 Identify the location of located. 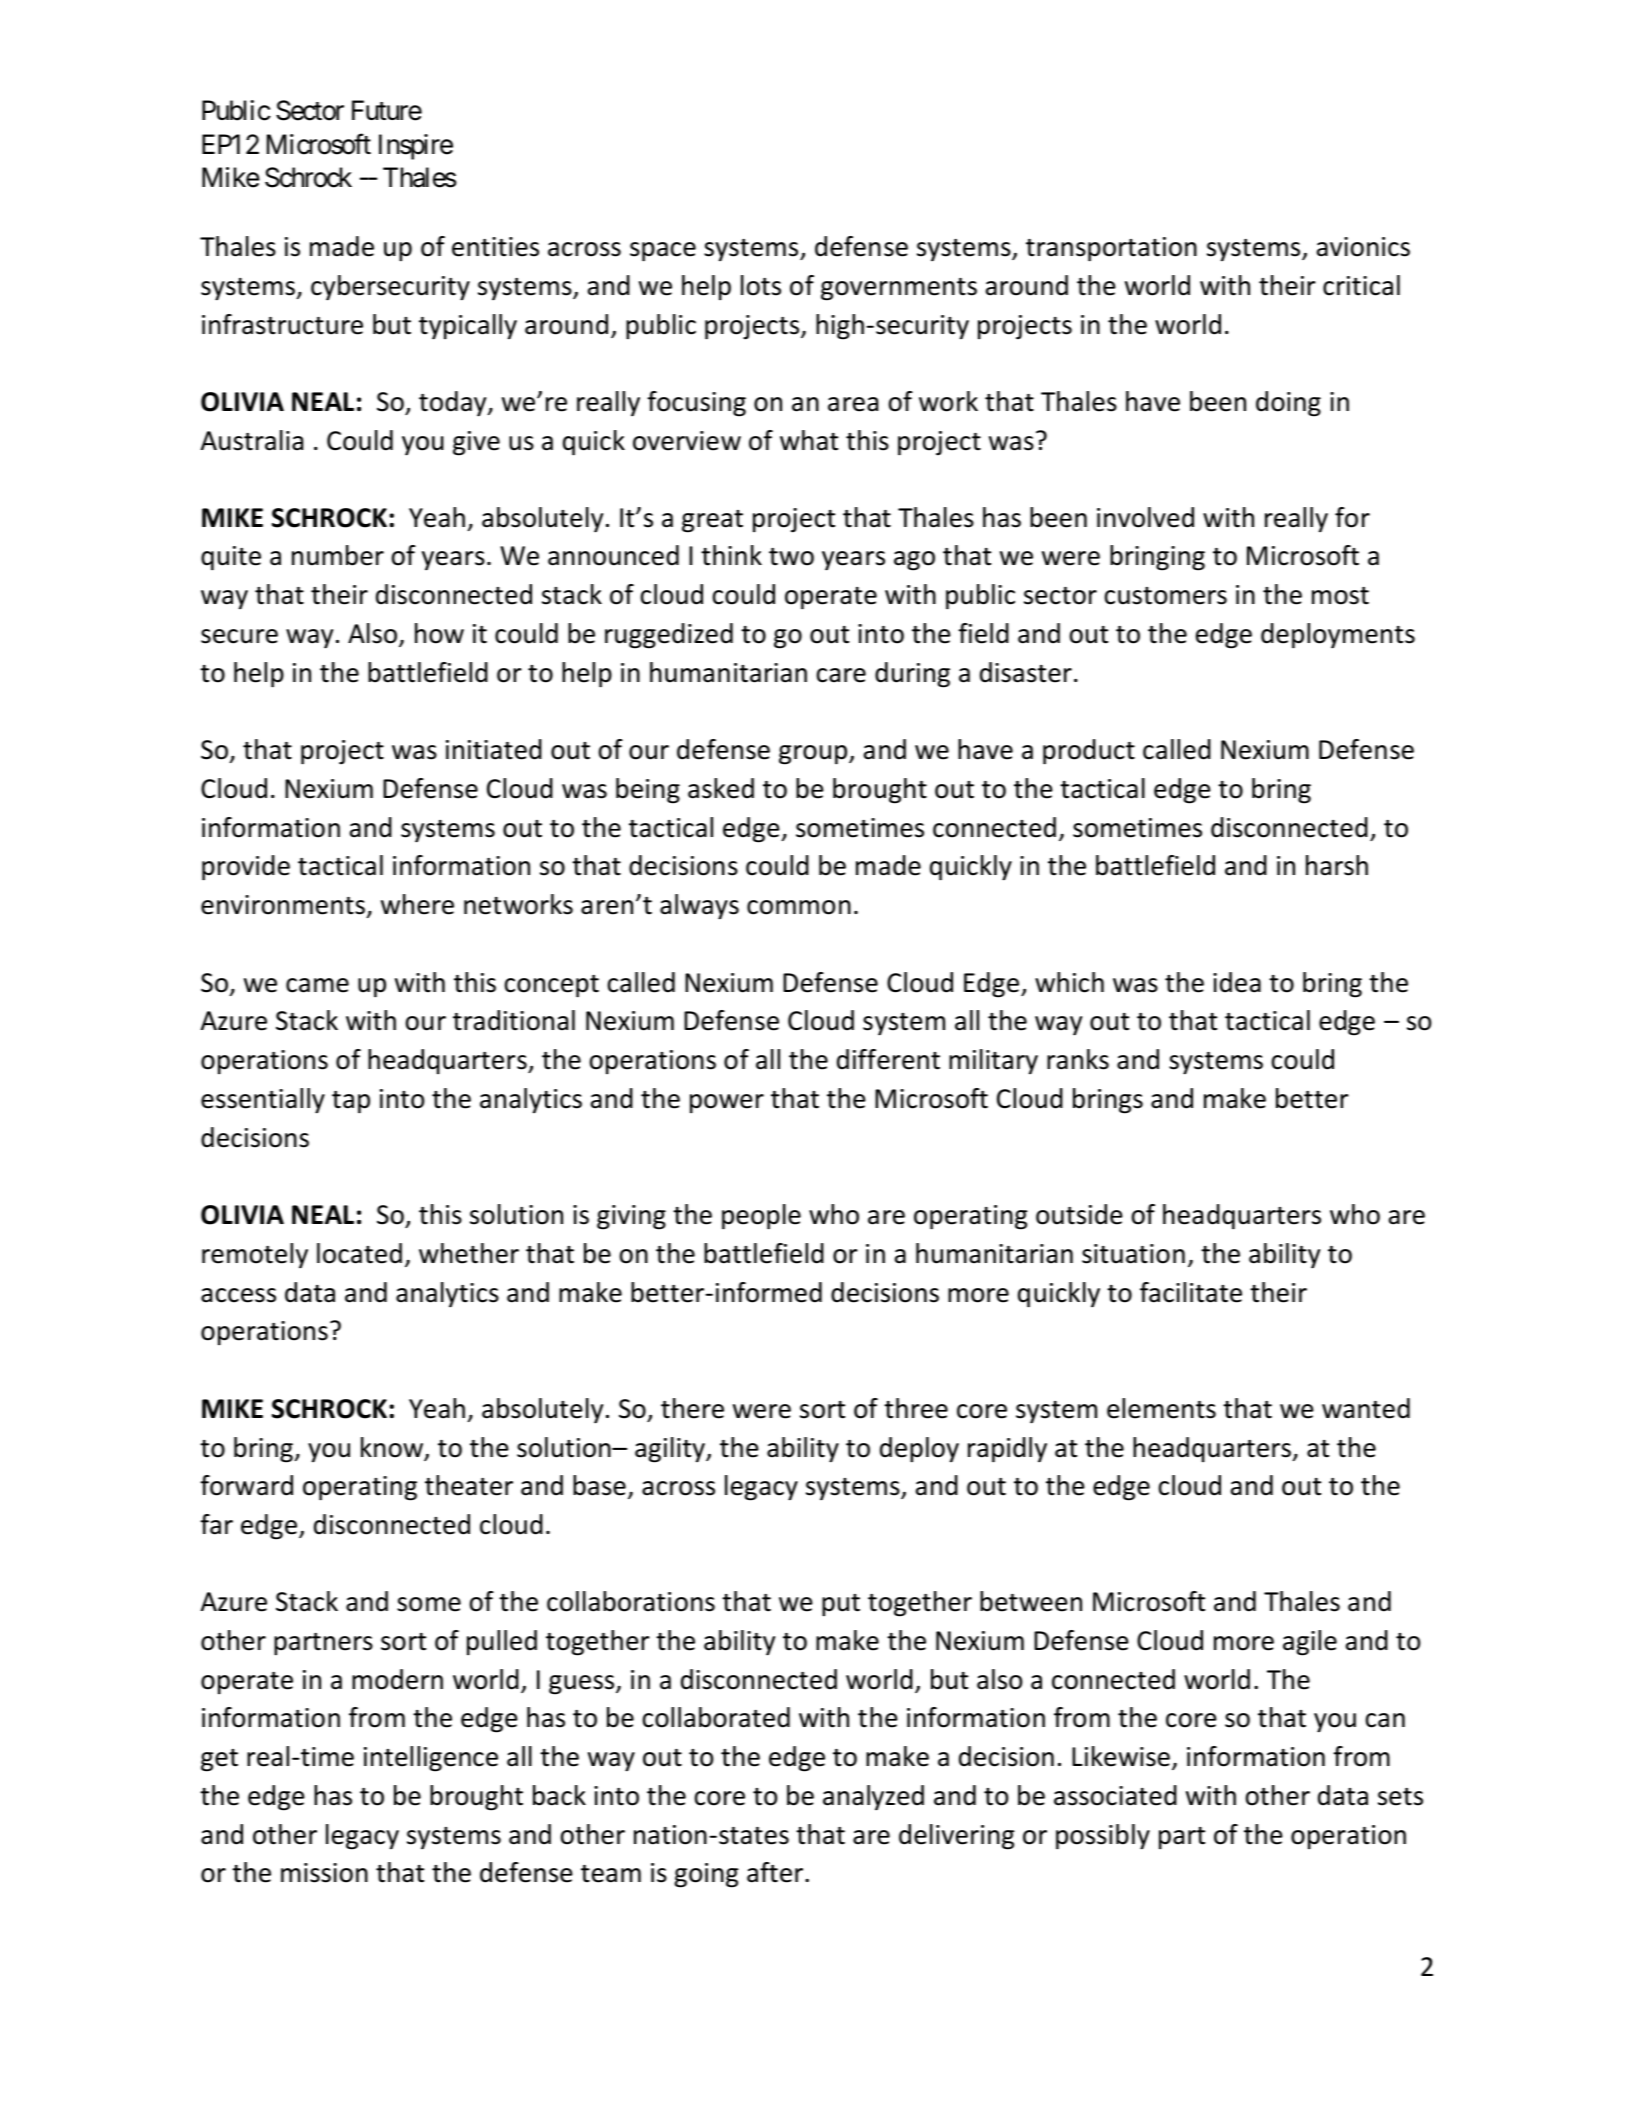
(359, 1253).
